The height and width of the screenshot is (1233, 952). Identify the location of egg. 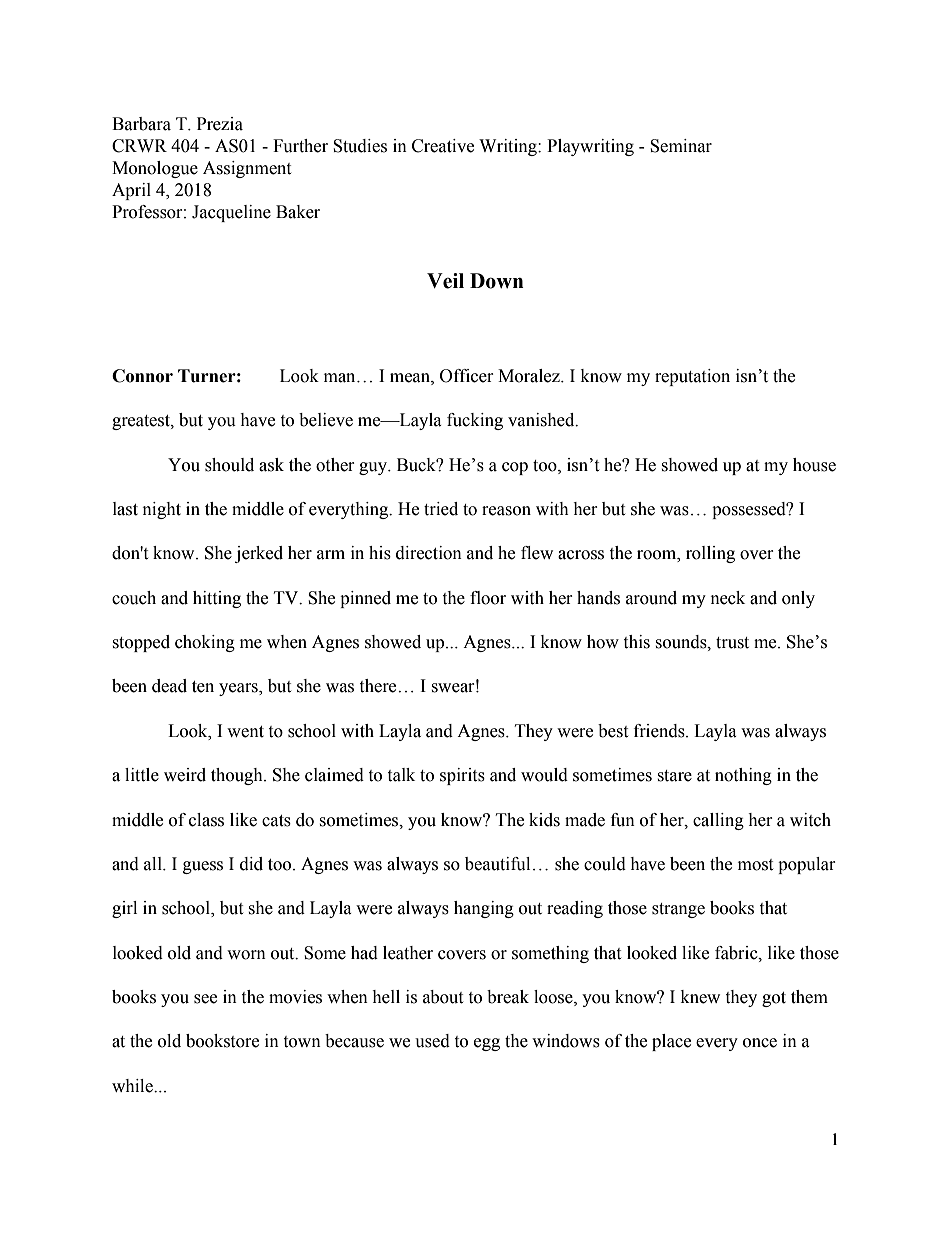
(487, 1044).
